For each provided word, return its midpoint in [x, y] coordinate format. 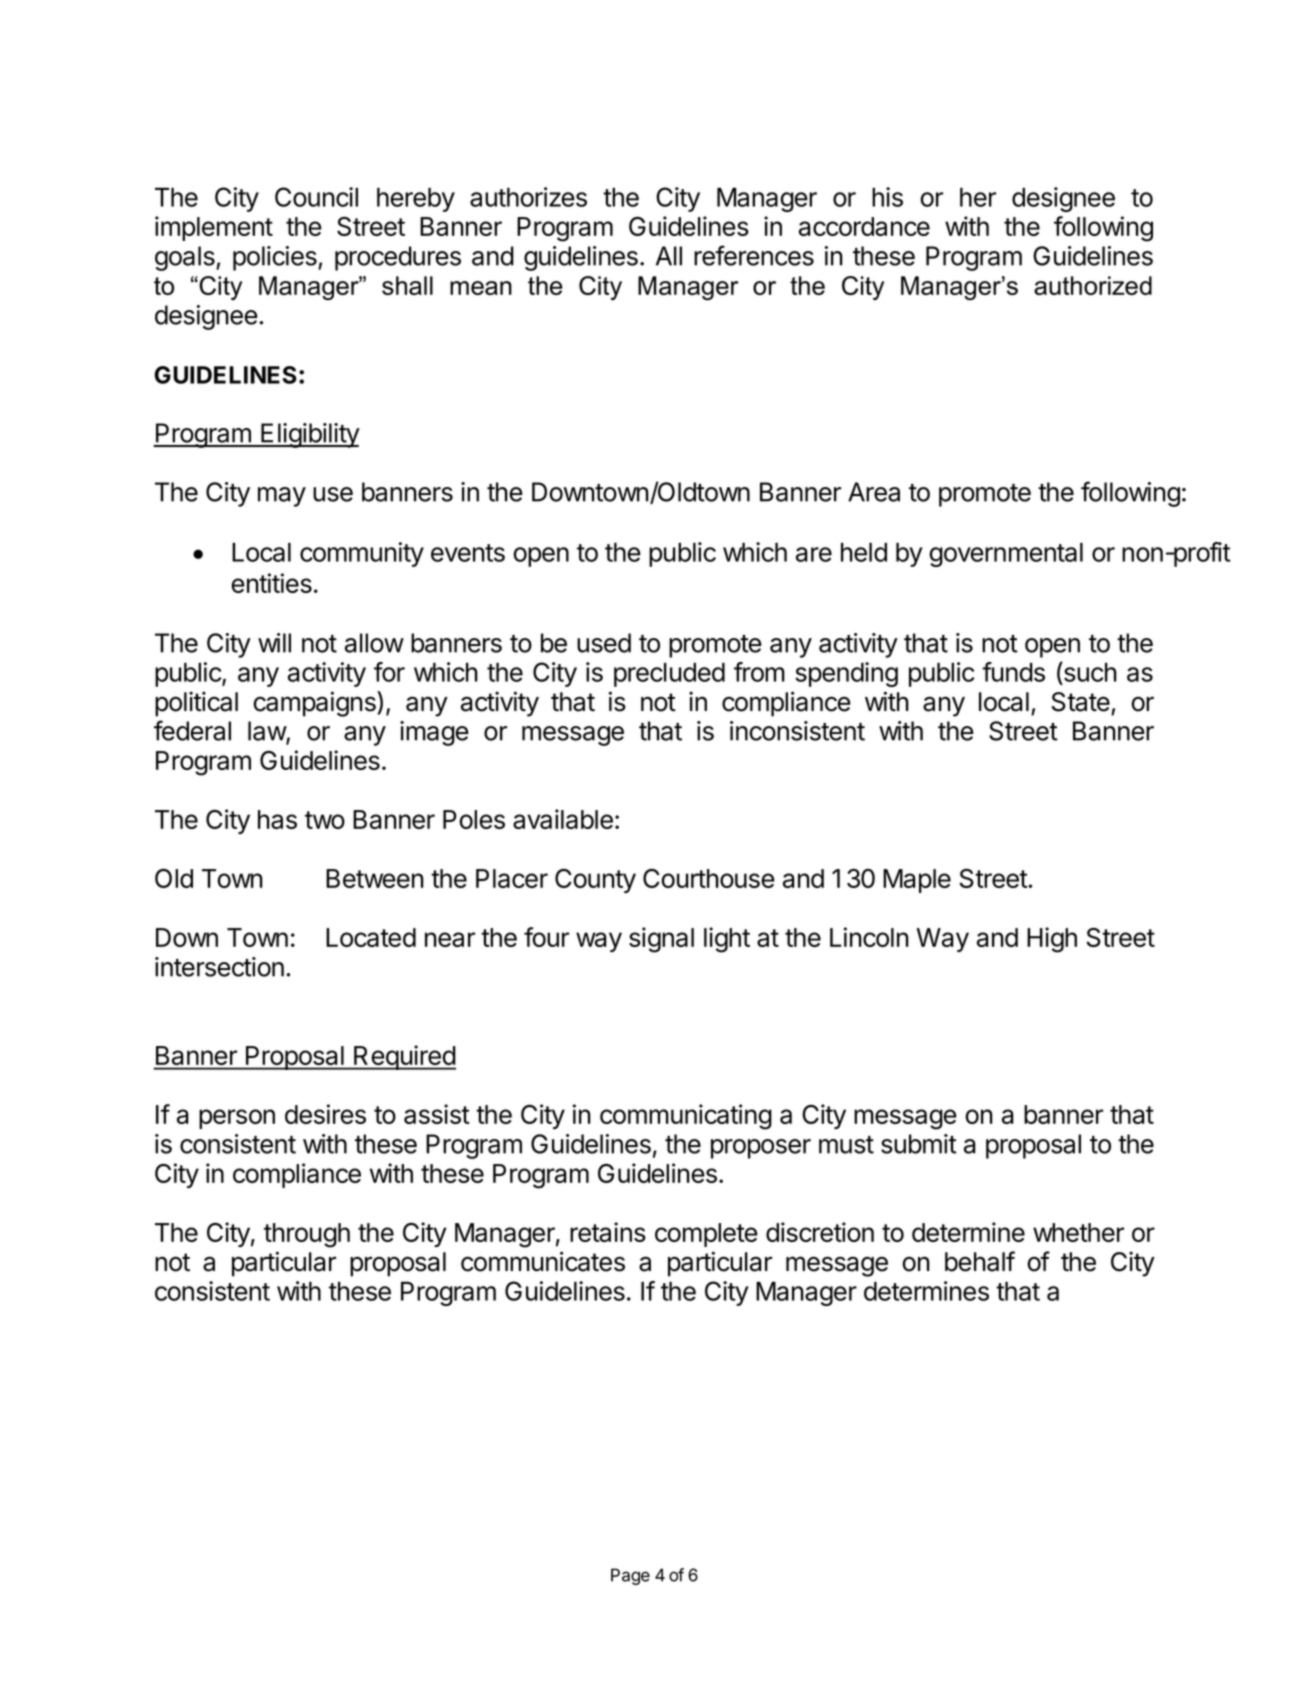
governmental [1006, 554]
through [307, 1235]
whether [1078, 1232]
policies [276, 258]
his [887, 197]
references [754, 255]
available [563, 819]
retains [608, 1232]
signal [661, 940]
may [282, 497]
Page [630, 1576]
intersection [219, 967]
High [1052, 940]
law [267, 732]
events [468, 553]
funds [1013, 672]
